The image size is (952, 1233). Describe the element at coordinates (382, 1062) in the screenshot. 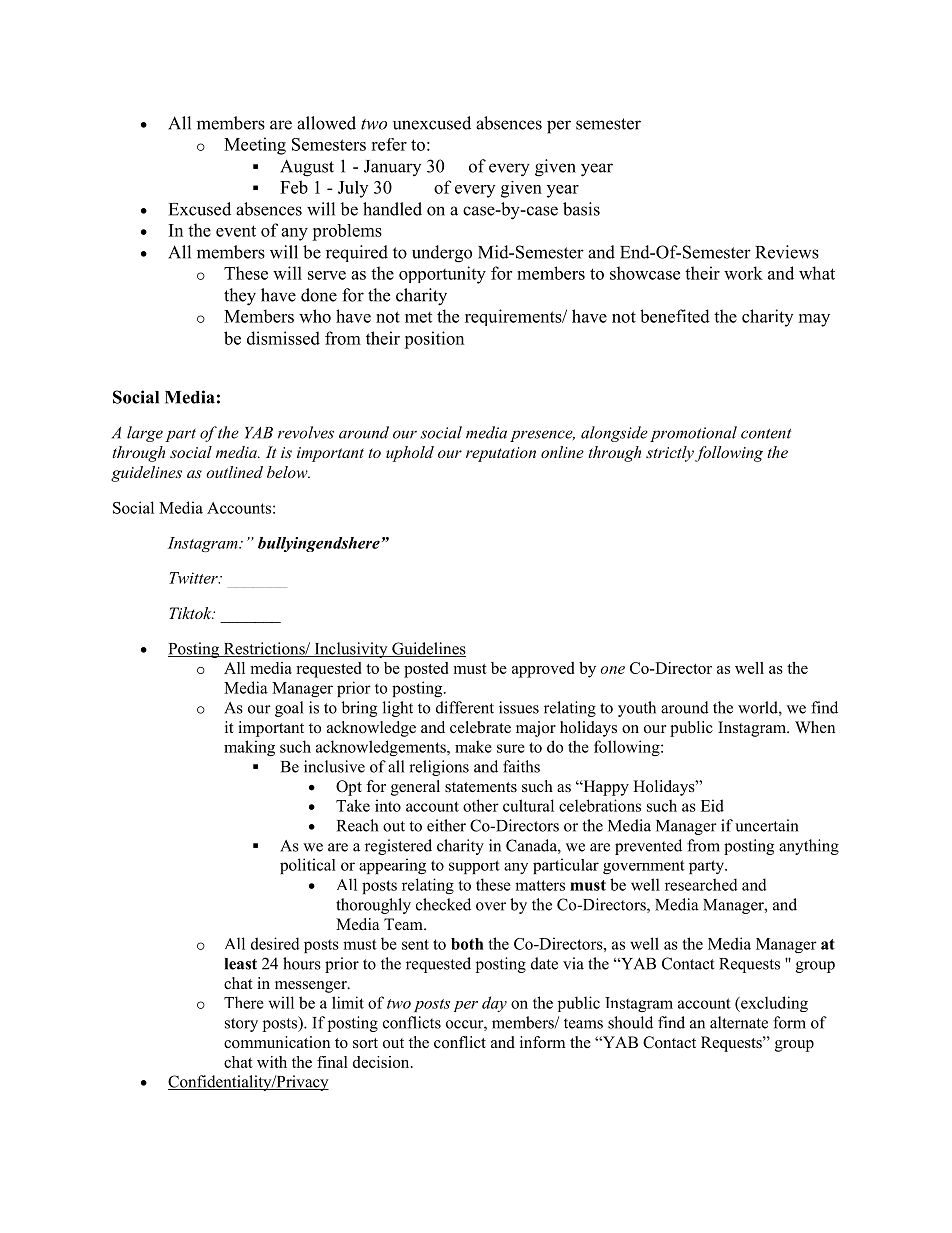

I see `decision` at that location.
